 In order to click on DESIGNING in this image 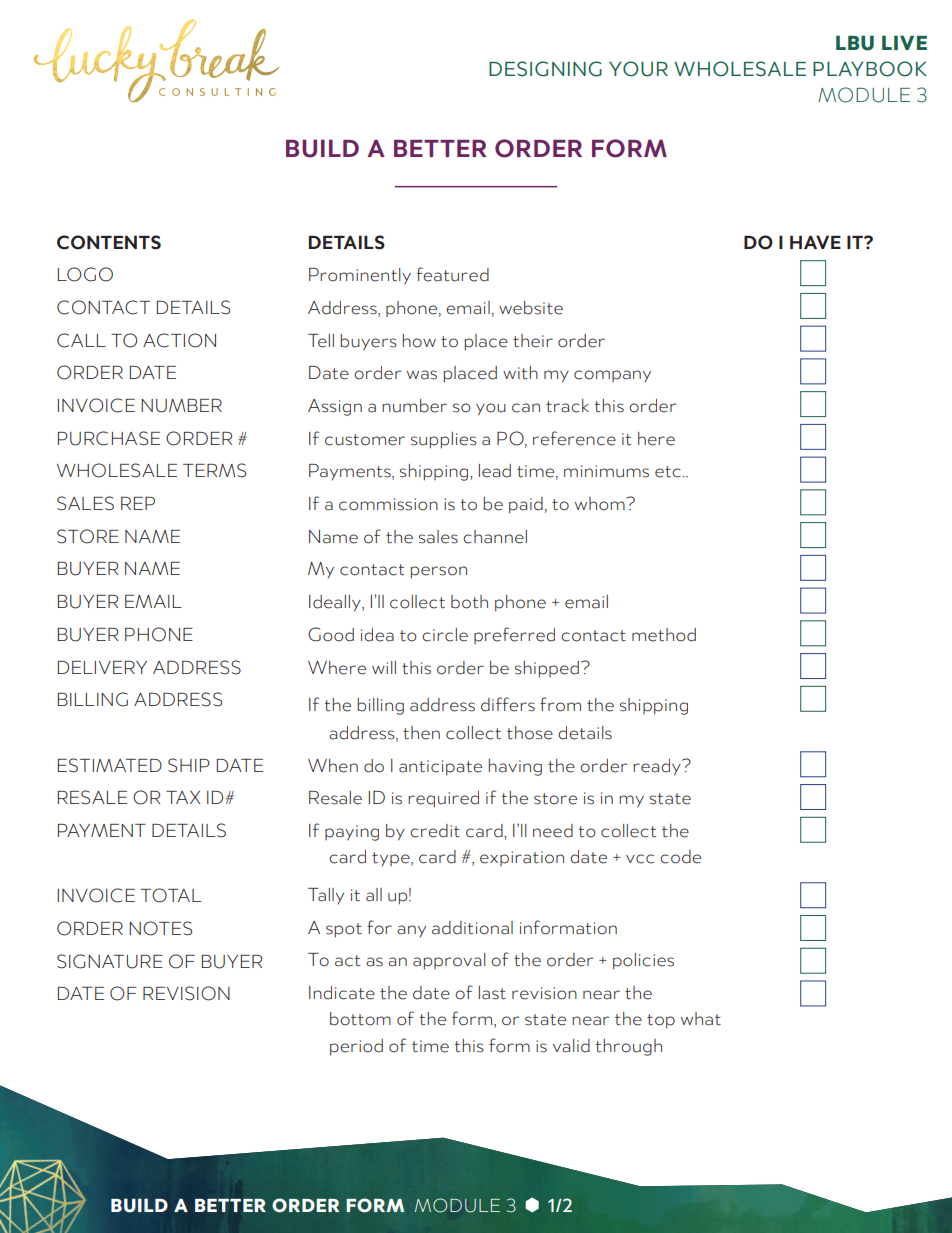, I will do `click(545, 69)`.
